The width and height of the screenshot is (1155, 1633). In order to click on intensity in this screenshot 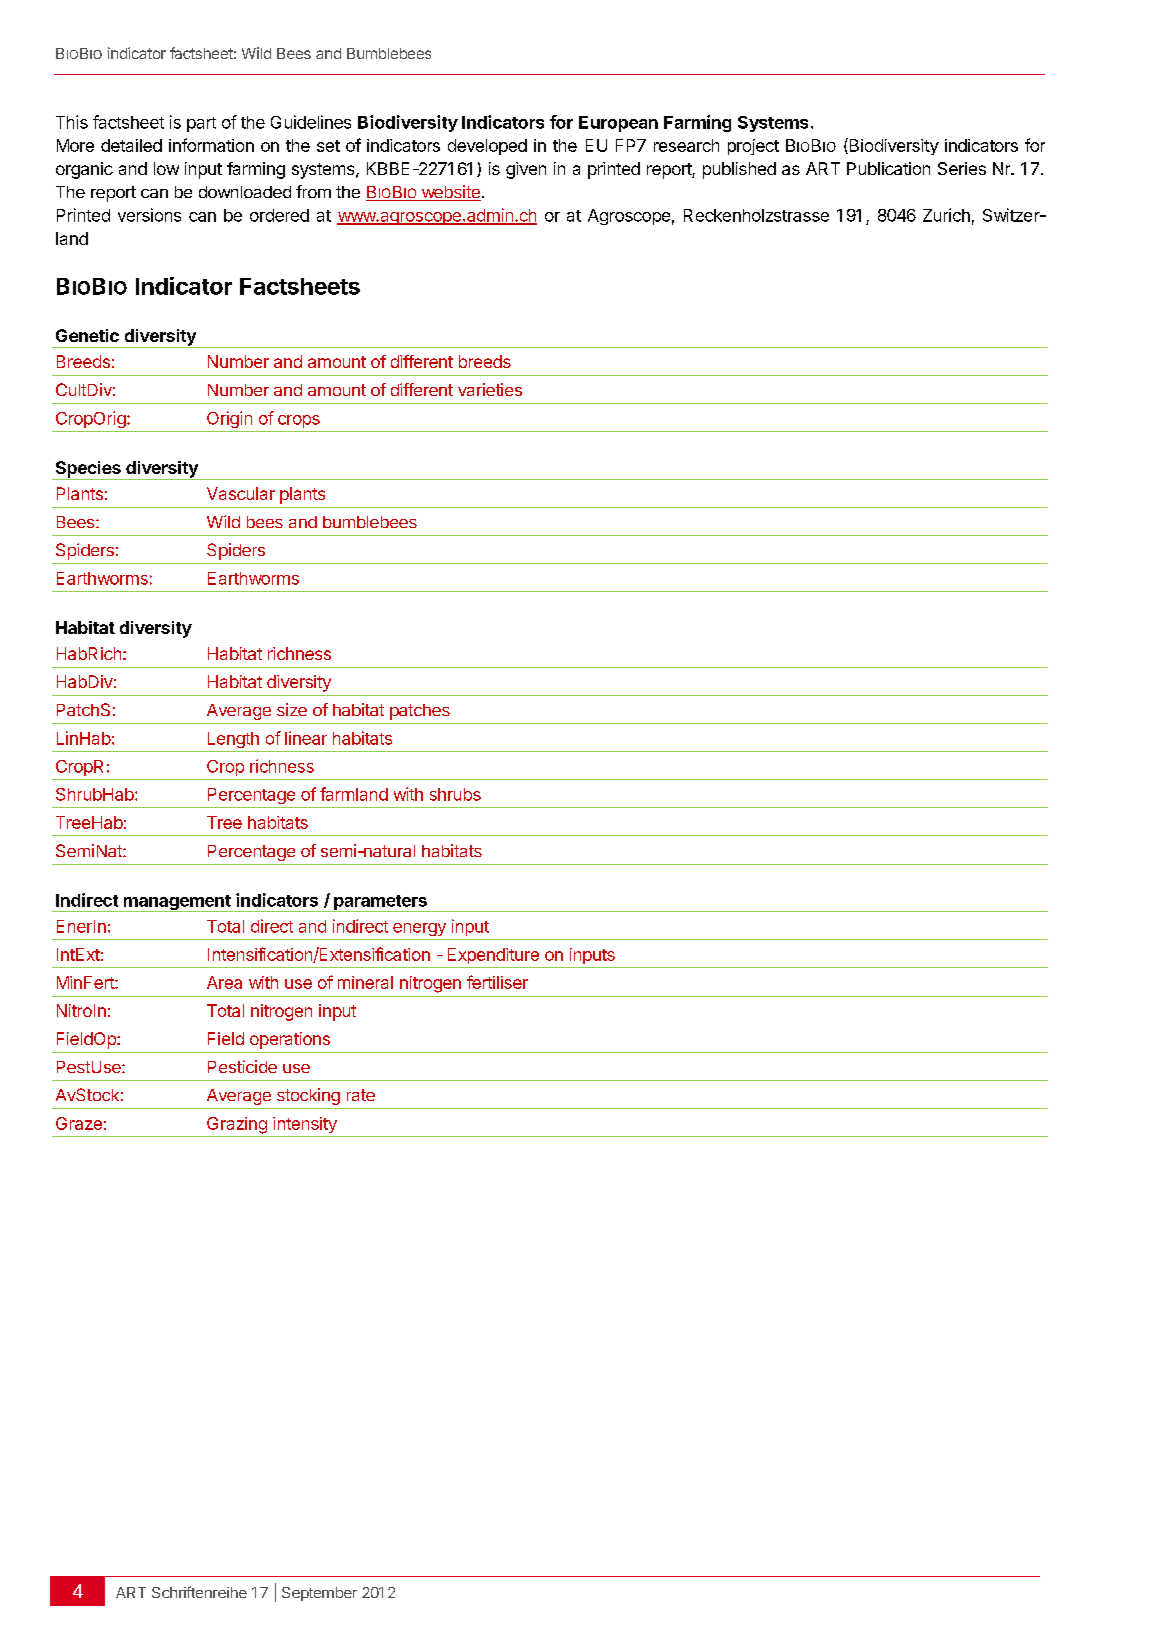, I will do `click(305, 1125)`.
